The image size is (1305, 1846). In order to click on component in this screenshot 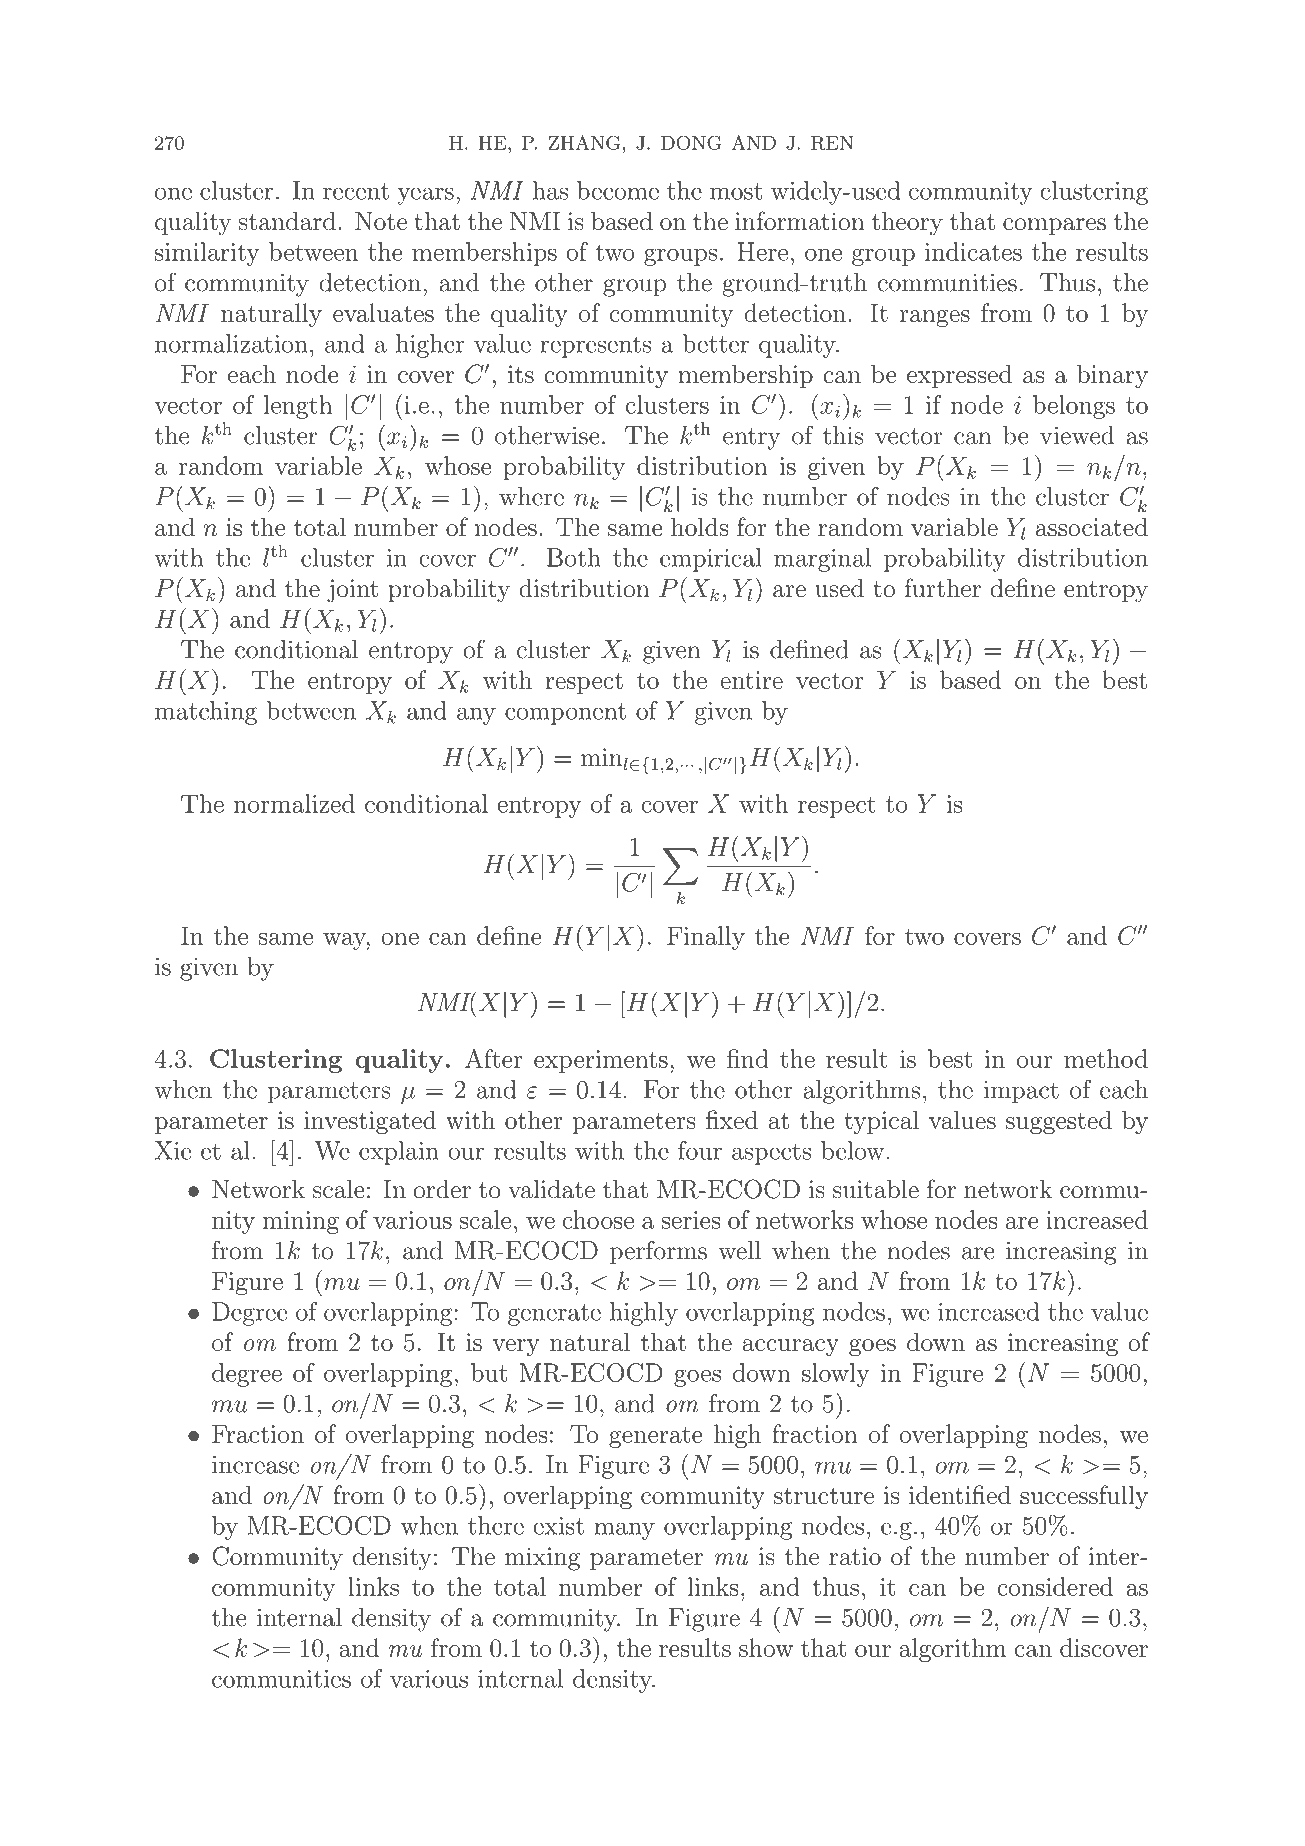, I will do `click(565, 714)`.
